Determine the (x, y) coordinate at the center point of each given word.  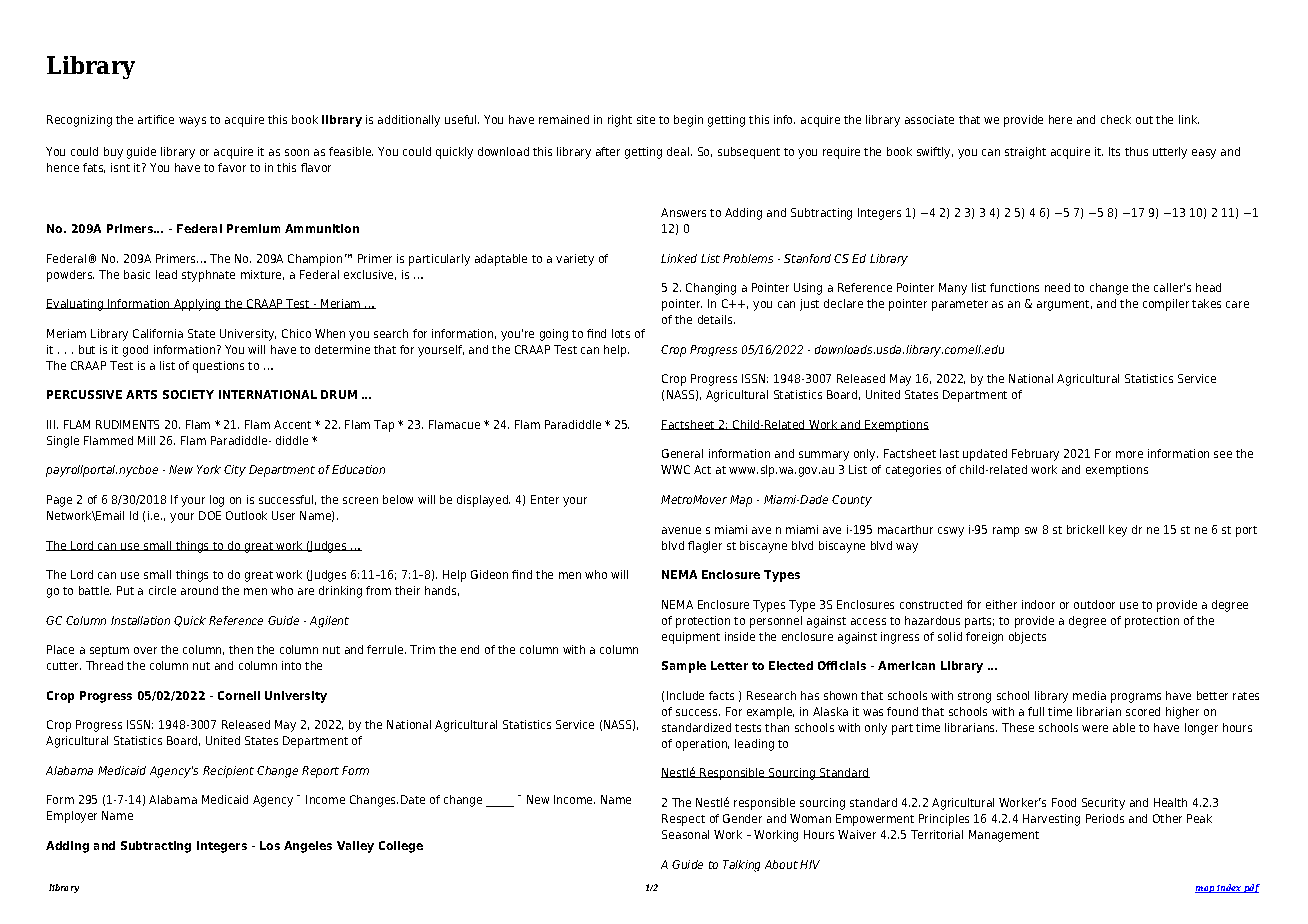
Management (1004, 836)
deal (679, 151)
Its (1114, 151)
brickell (1085, 529)
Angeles (308, 847)
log (217, 501)
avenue (681, 530)
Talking (741, 866)
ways (192, 122)
